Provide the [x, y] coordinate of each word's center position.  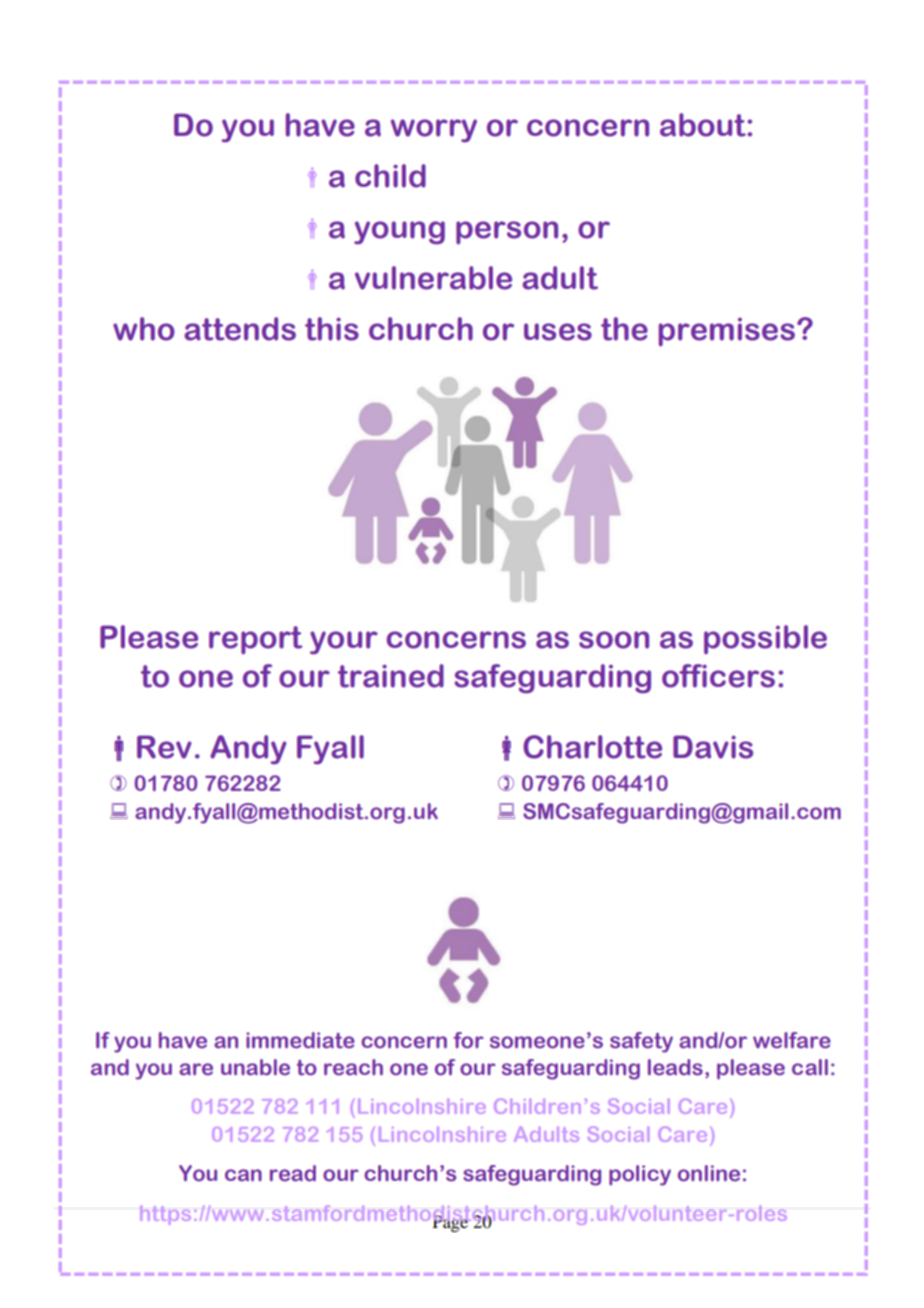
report [256, 640]
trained [391, 676]
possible [765, 639]
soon [614, 640]
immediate [300, 1040]
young [399, 233]
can [243, 1175]
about [704, 125]
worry [434, 131]
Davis [713, 747]
